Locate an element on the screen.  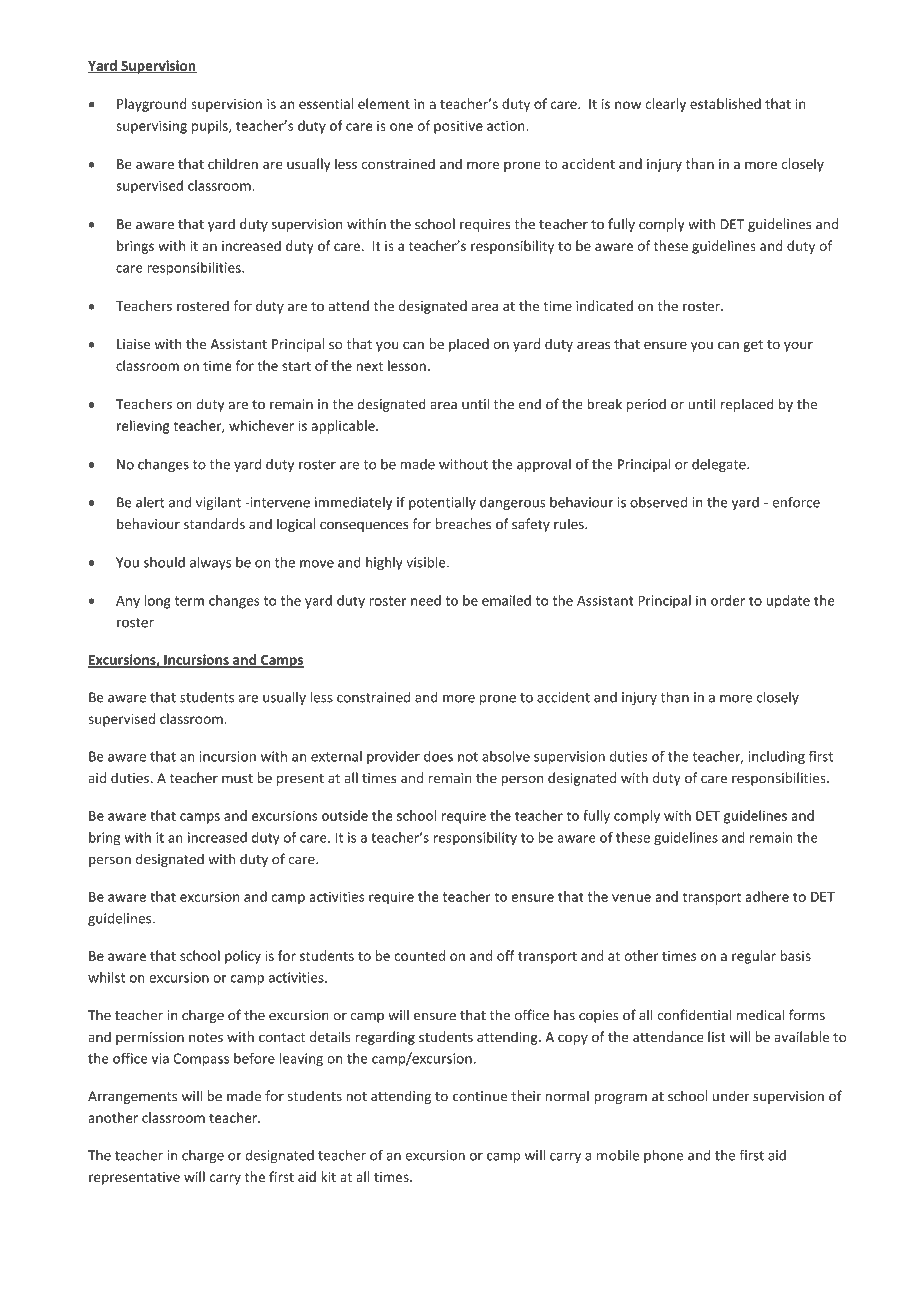
phone is located at coordinates (664, 1156).
